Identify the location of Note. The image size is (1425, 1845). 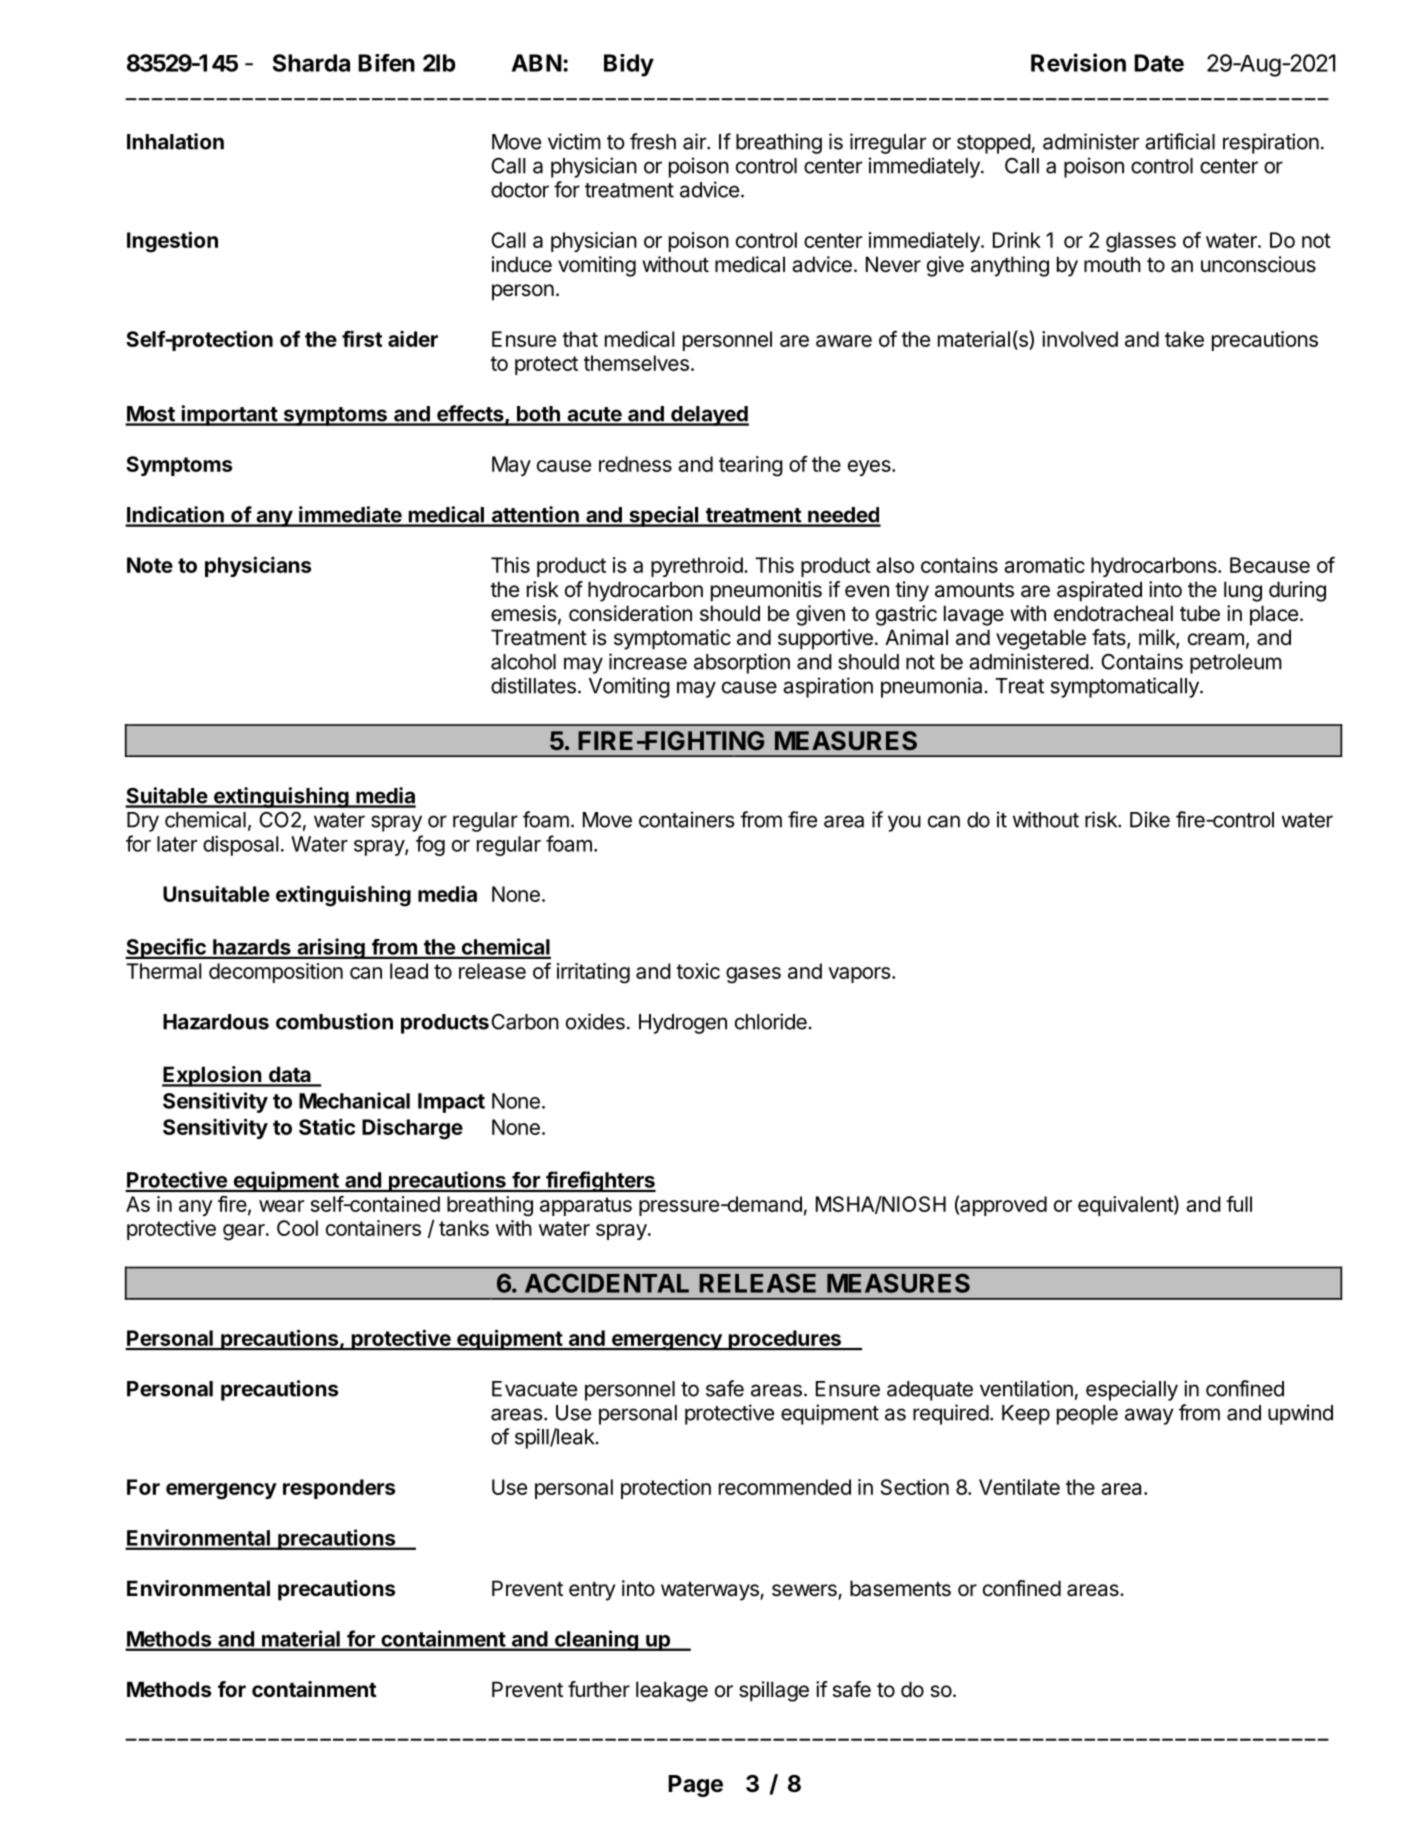
(150, 565).
